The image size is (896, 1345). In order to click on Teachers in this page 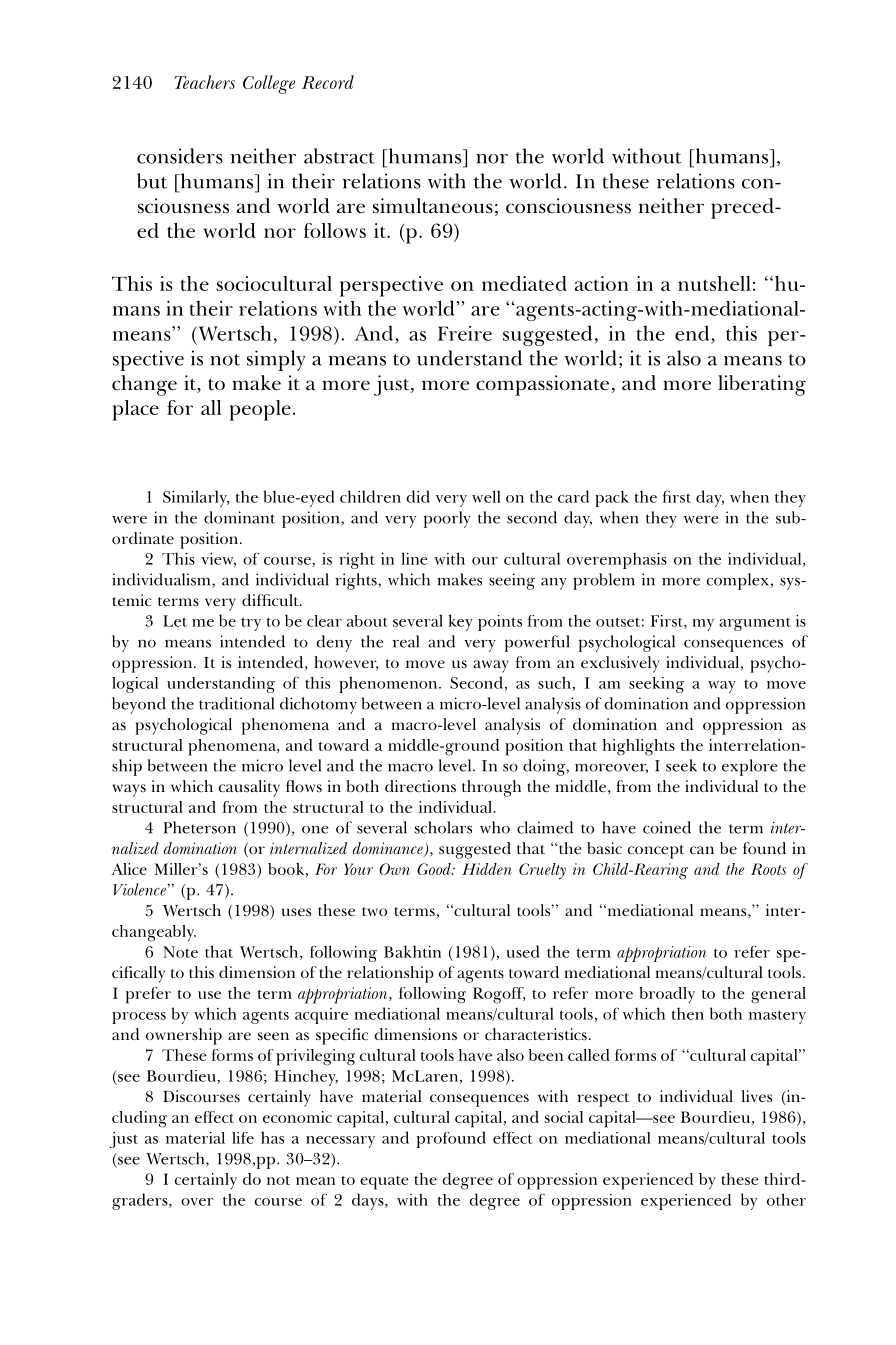, I will do `click(204, 82)`.
